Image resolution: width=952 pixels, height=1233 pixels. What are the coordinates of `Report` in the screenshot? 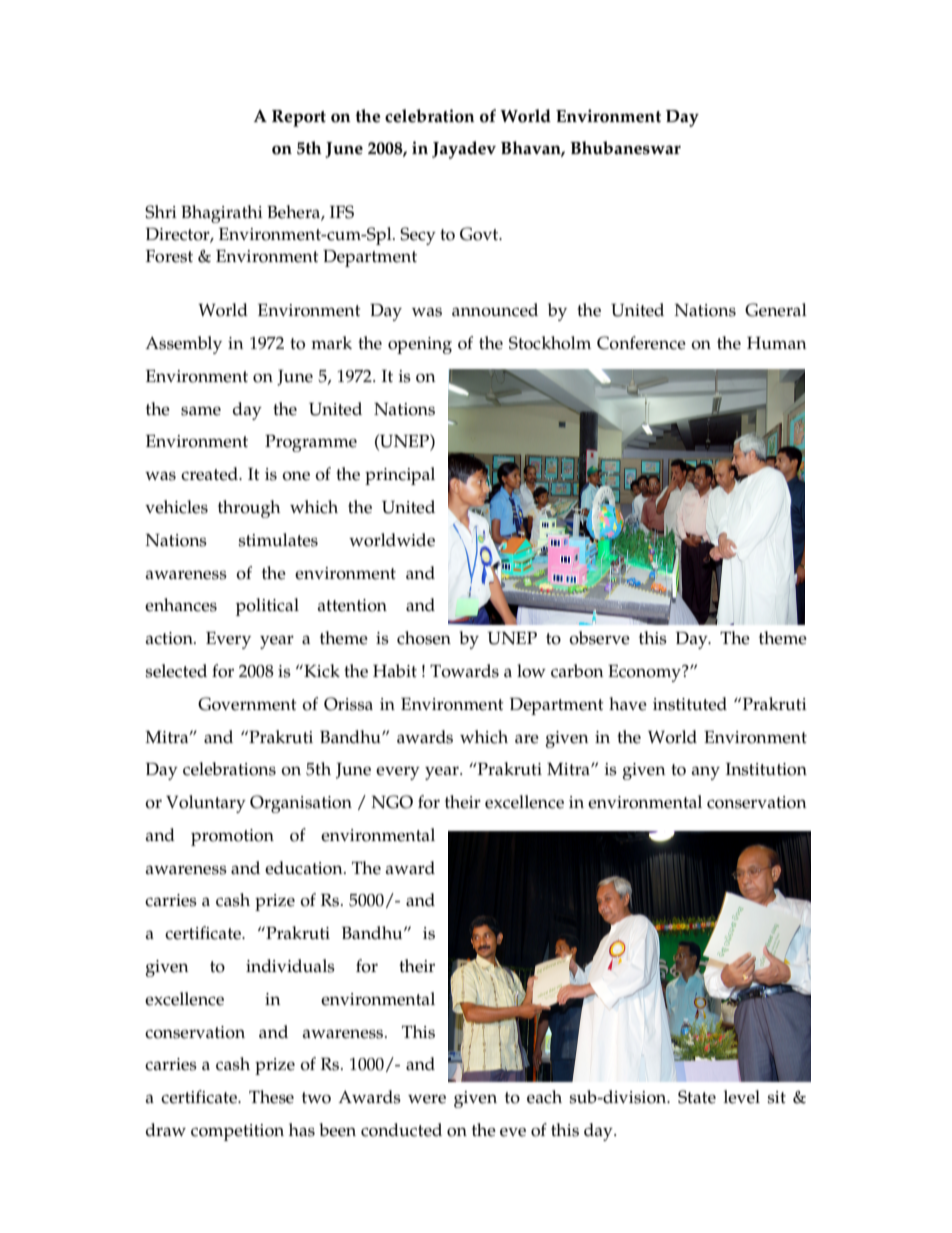 It's located at (299, 118).
